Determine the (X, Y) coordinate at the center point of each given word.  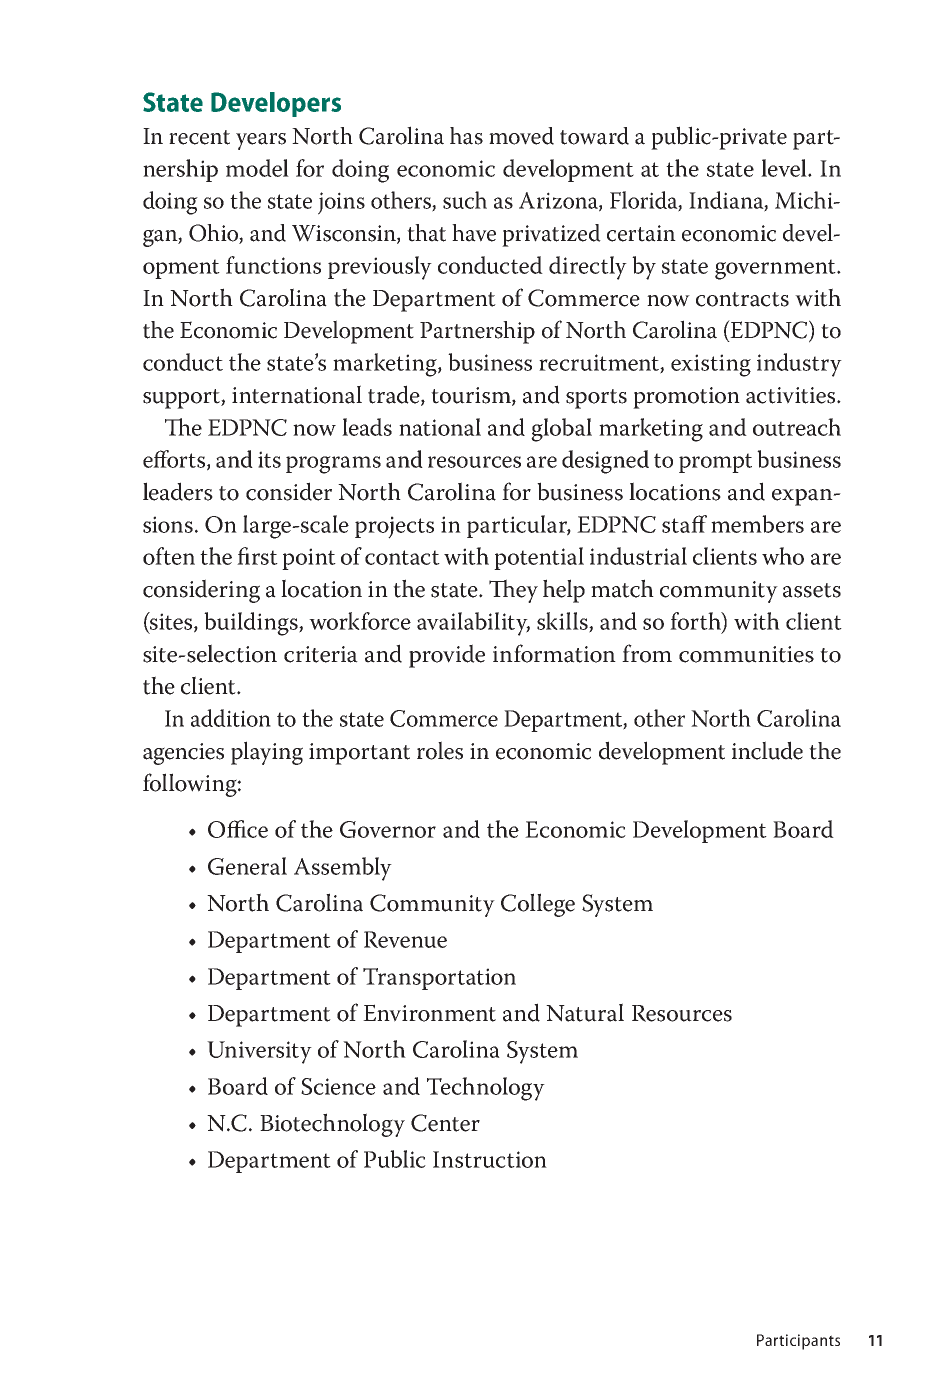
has (466, 136)
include (767, 750)
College (538, 905)
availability (473, 624)
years (261, 141)
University (259, 1052)
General (247, 866)
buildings (252, 624)
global (561, 430)
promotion (686, 398)
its (269, 459)
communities (746, 654)
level (785, 168)
